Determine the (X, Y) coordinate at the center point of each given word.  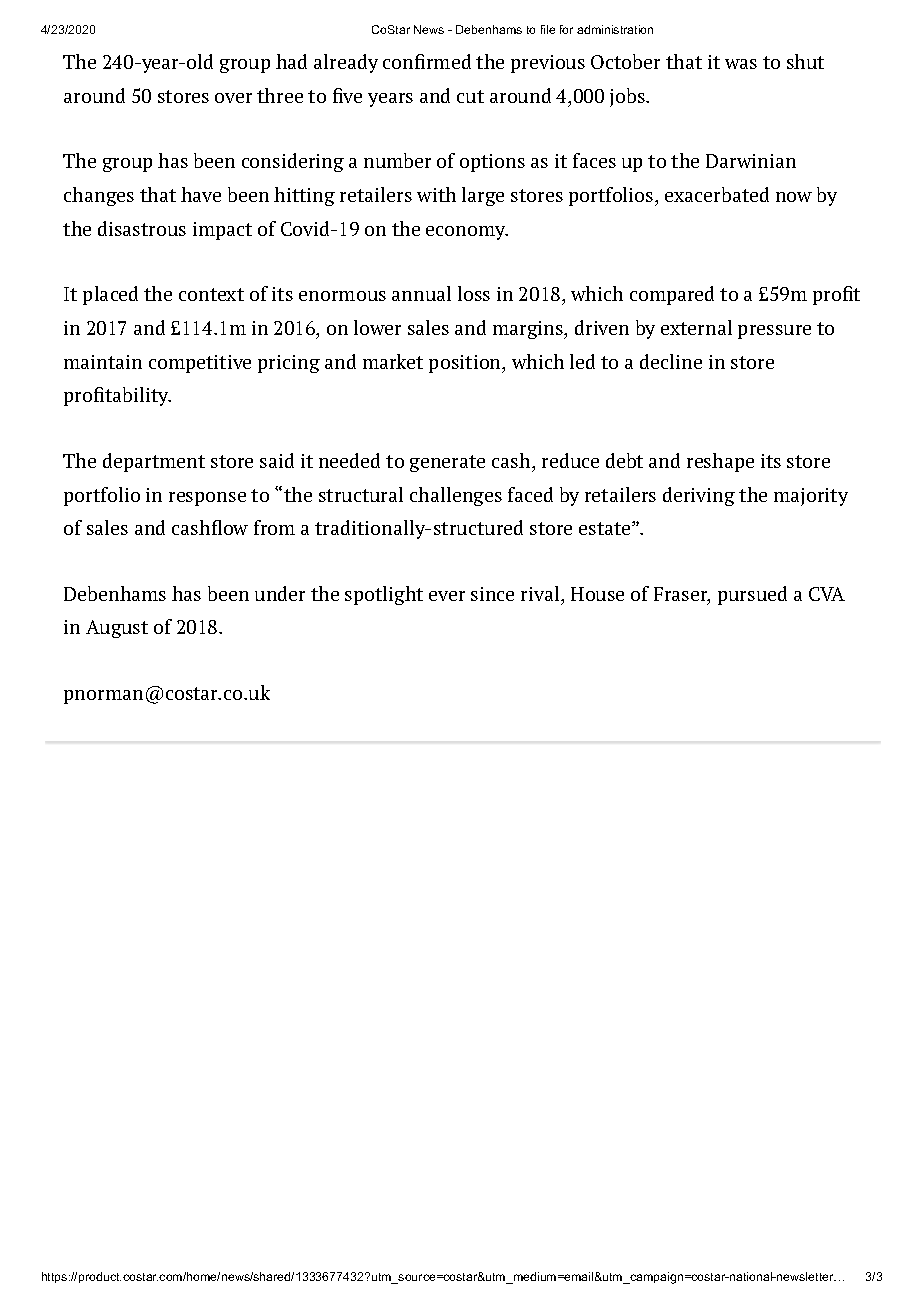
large (483, 196)
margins (529, 330)
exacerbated (717, 194)
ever (447, 596)
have (201, 194)
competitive (200, 364)
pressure (774, 332)
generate (447, 463)
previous (548, 64)
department (154, 462)
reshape (720, 462)
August (117, 629)
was (741, 64)
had (291, 61)
